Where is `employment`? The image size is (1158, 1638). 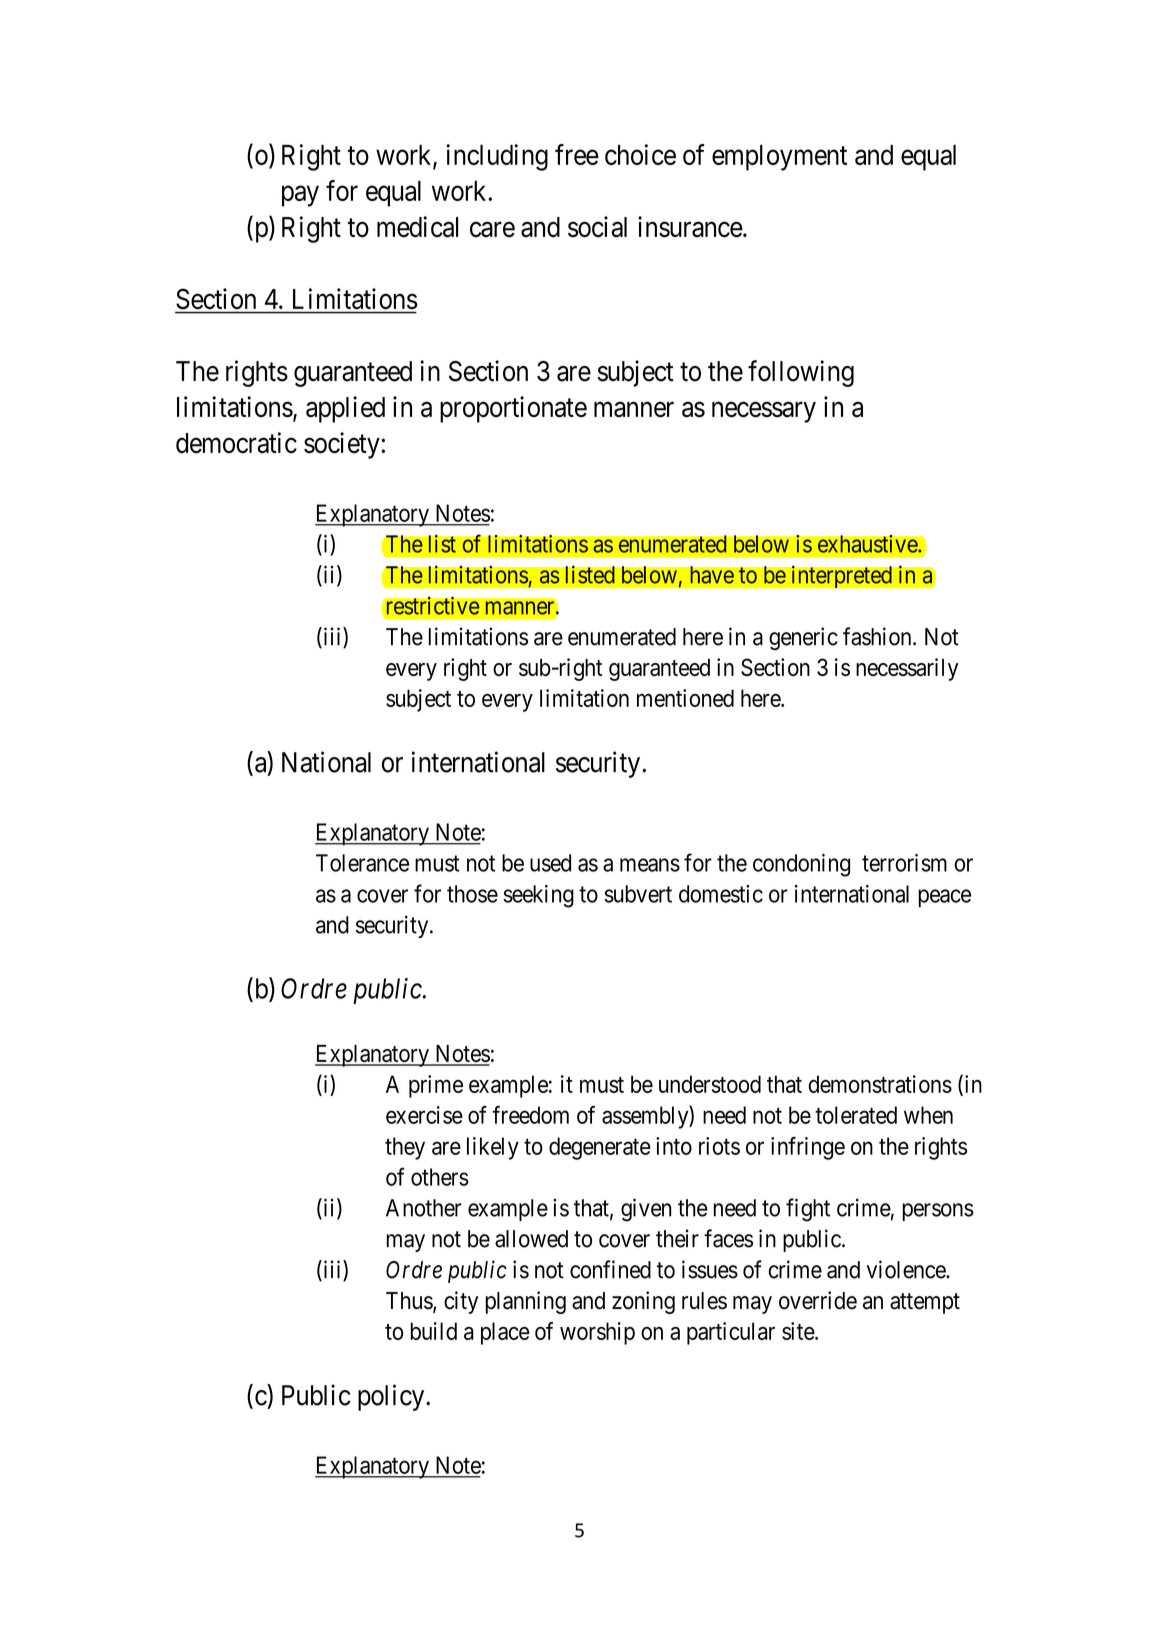 employment is located at coordinates (779, 158).
